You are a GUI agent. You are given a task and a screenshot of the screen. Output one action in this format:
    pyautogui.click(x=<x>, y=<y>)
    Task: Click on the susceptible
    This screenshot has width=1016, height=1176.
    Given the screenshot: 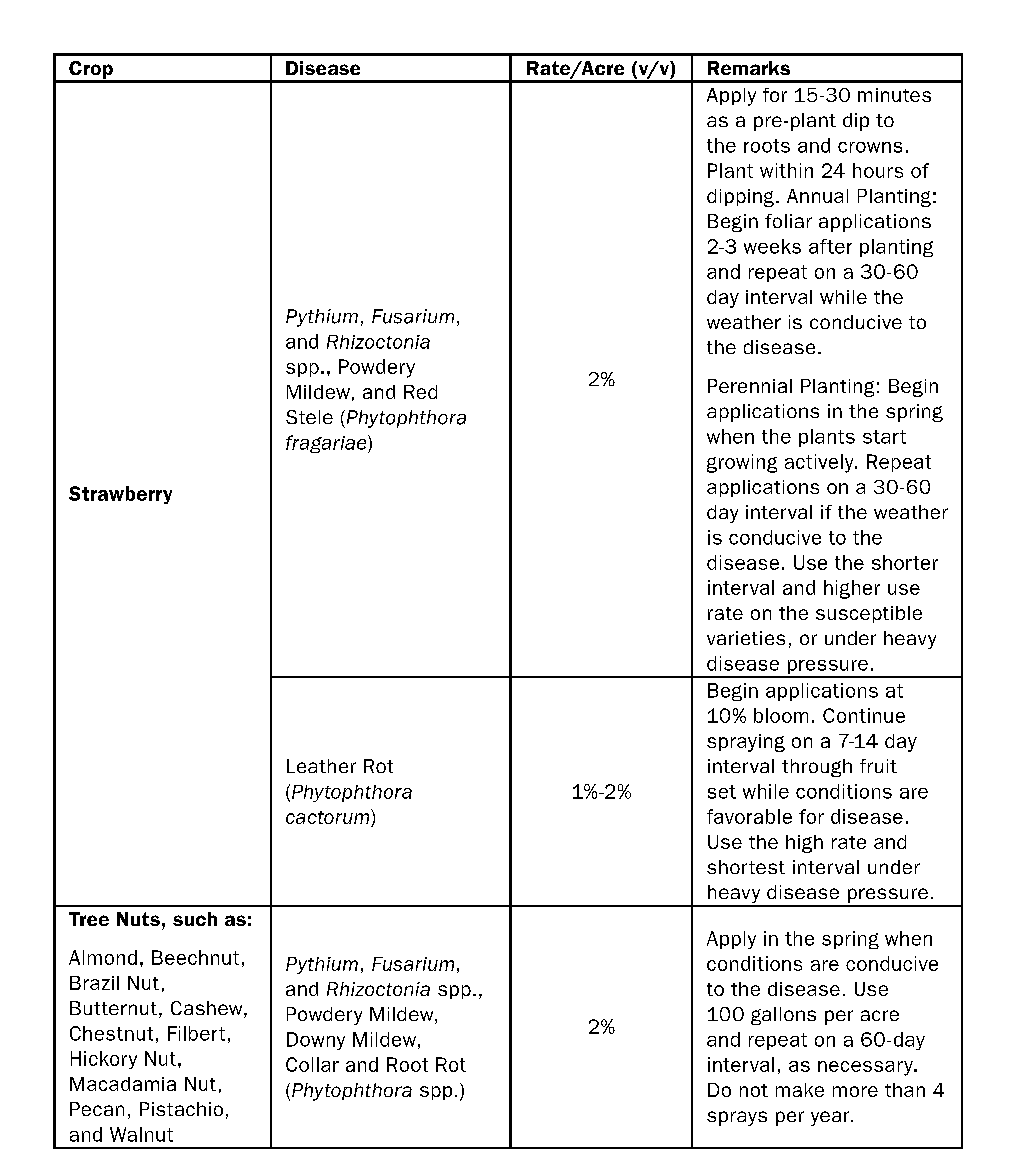 What is the action you would take?
    pyautogui.click(x=869, y=614)
